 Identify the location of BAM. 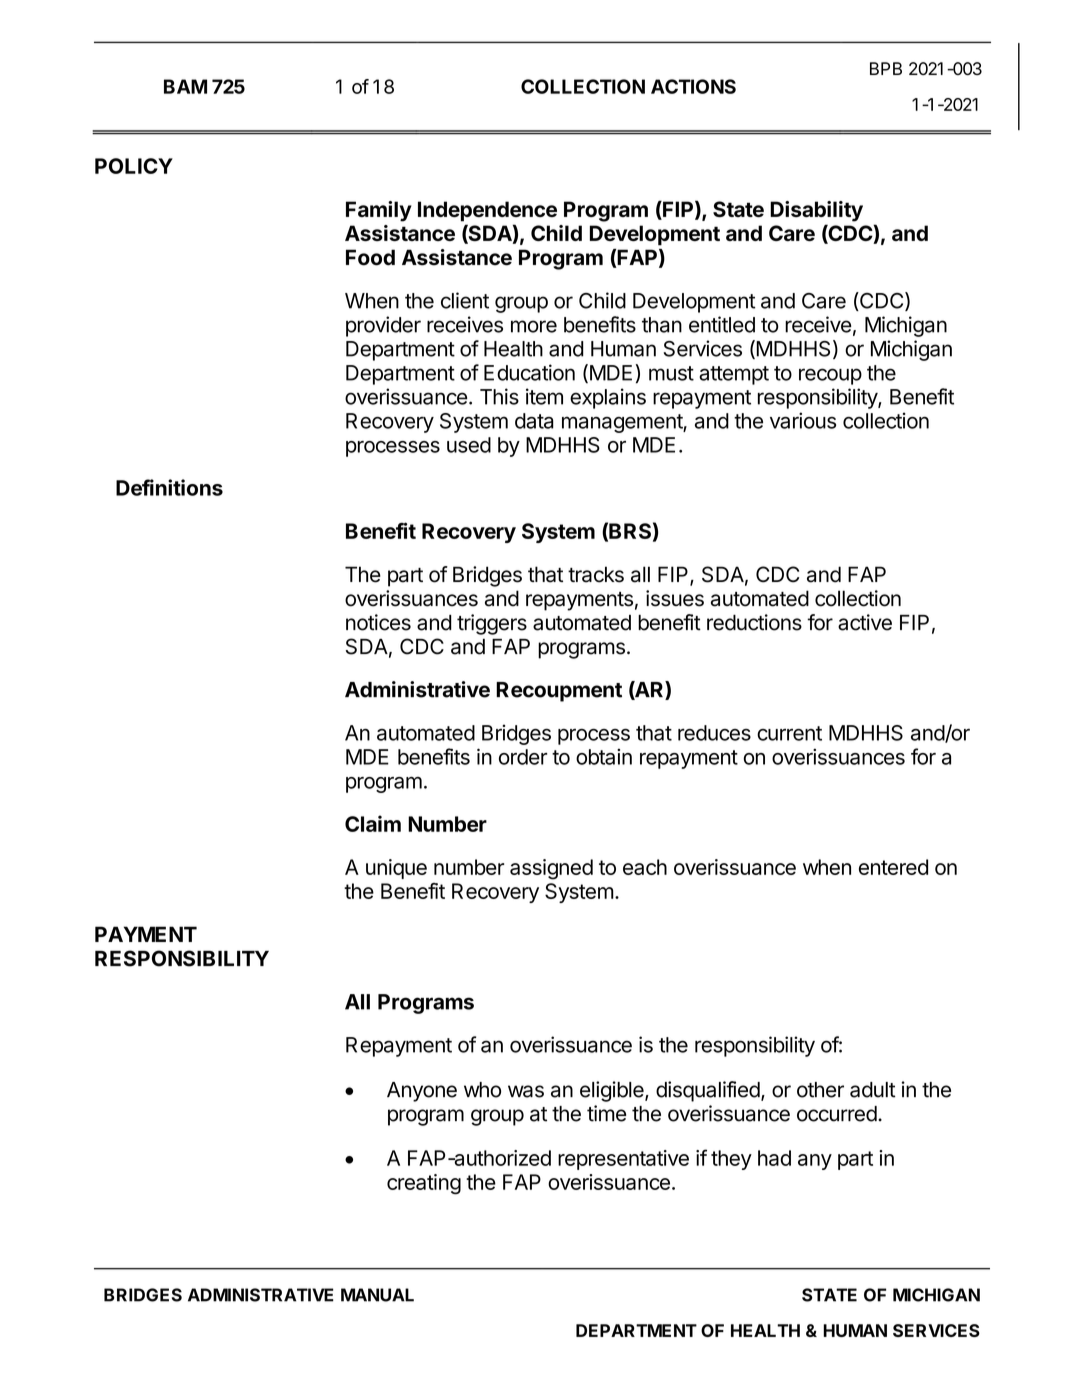
(185, 86).
